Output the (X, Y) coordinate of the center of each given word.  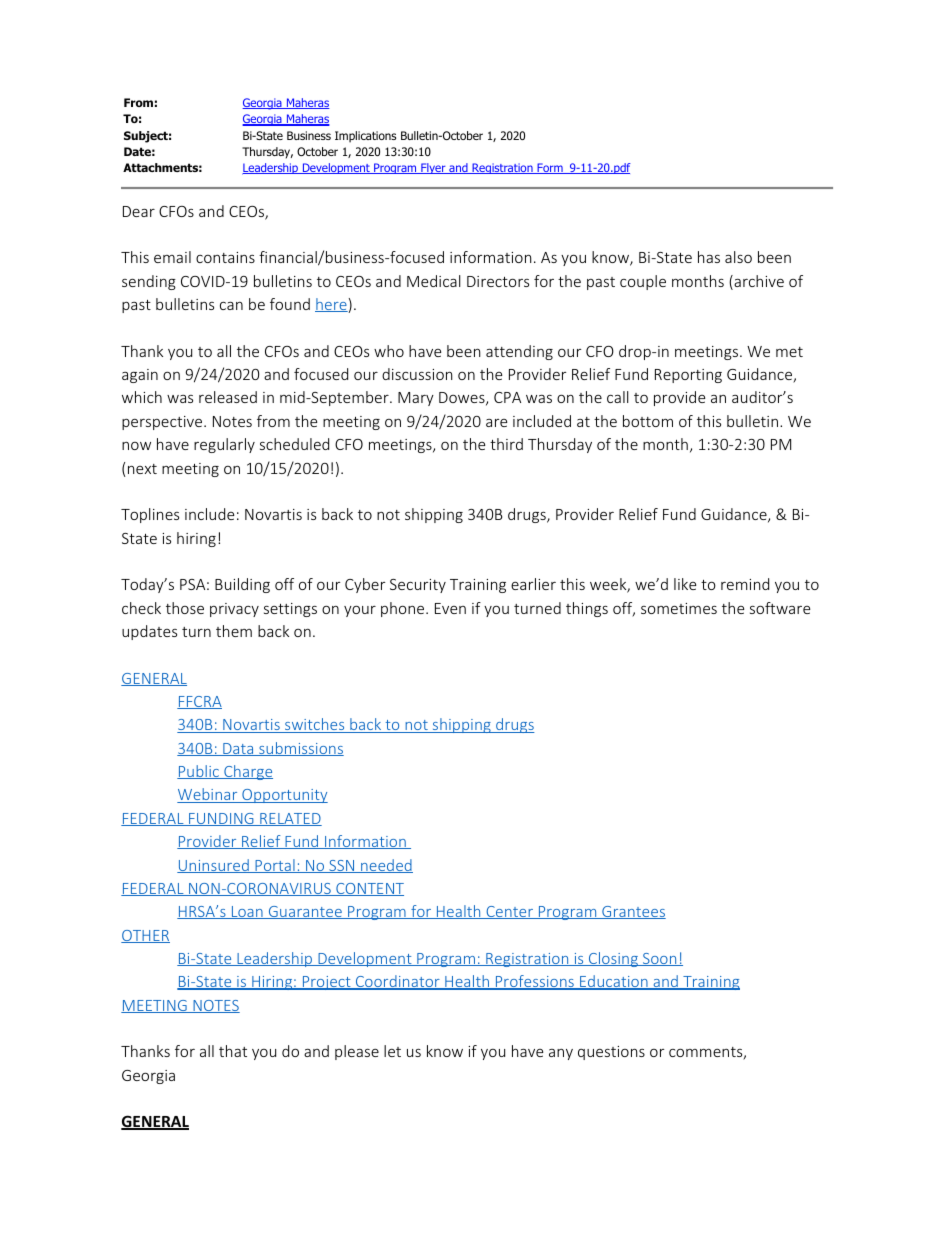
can (231, 306)
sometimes (679, 608)
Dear (139, 211)
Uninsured (214, 866)
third (506, 444)
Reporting (688, 376)
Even (450, 608)
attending (519, 352)
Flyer (433, 168)
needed (386, 866)
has (709, 257)
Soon (660, 959)
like (685, 584)
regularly (224, 445)
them (234, 631)
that (233, 1051)
